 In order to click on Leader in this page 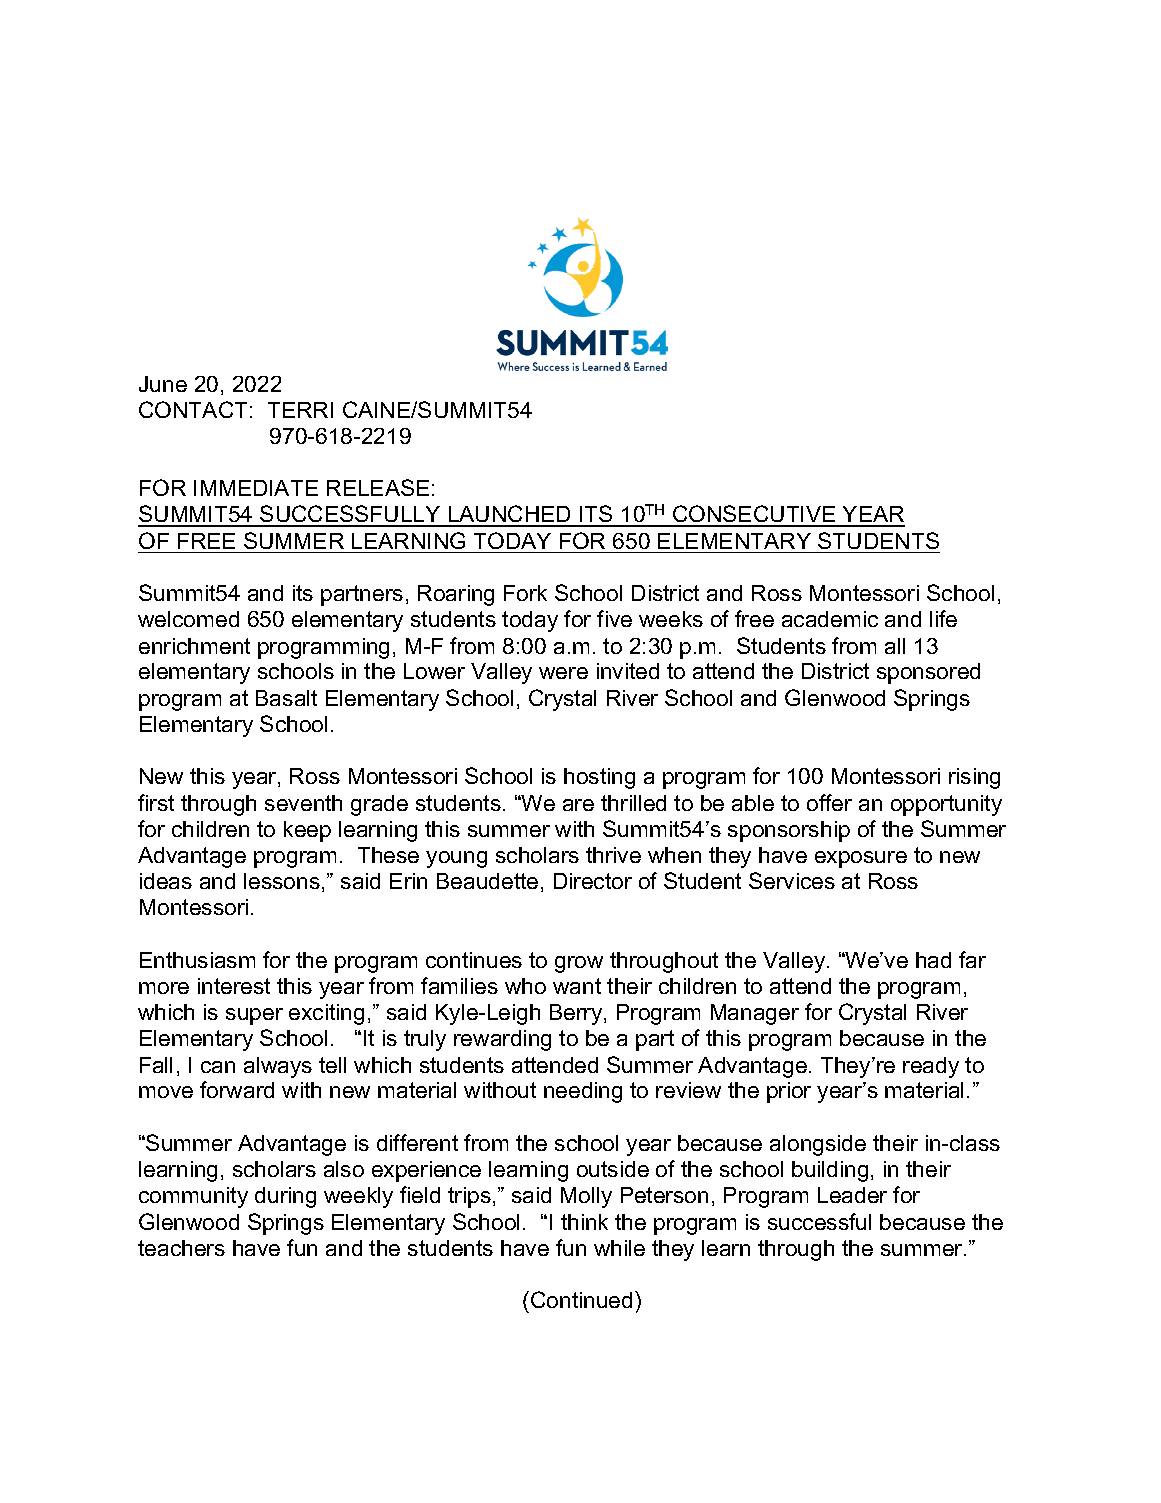, I will do `click(852, 1195)`.
